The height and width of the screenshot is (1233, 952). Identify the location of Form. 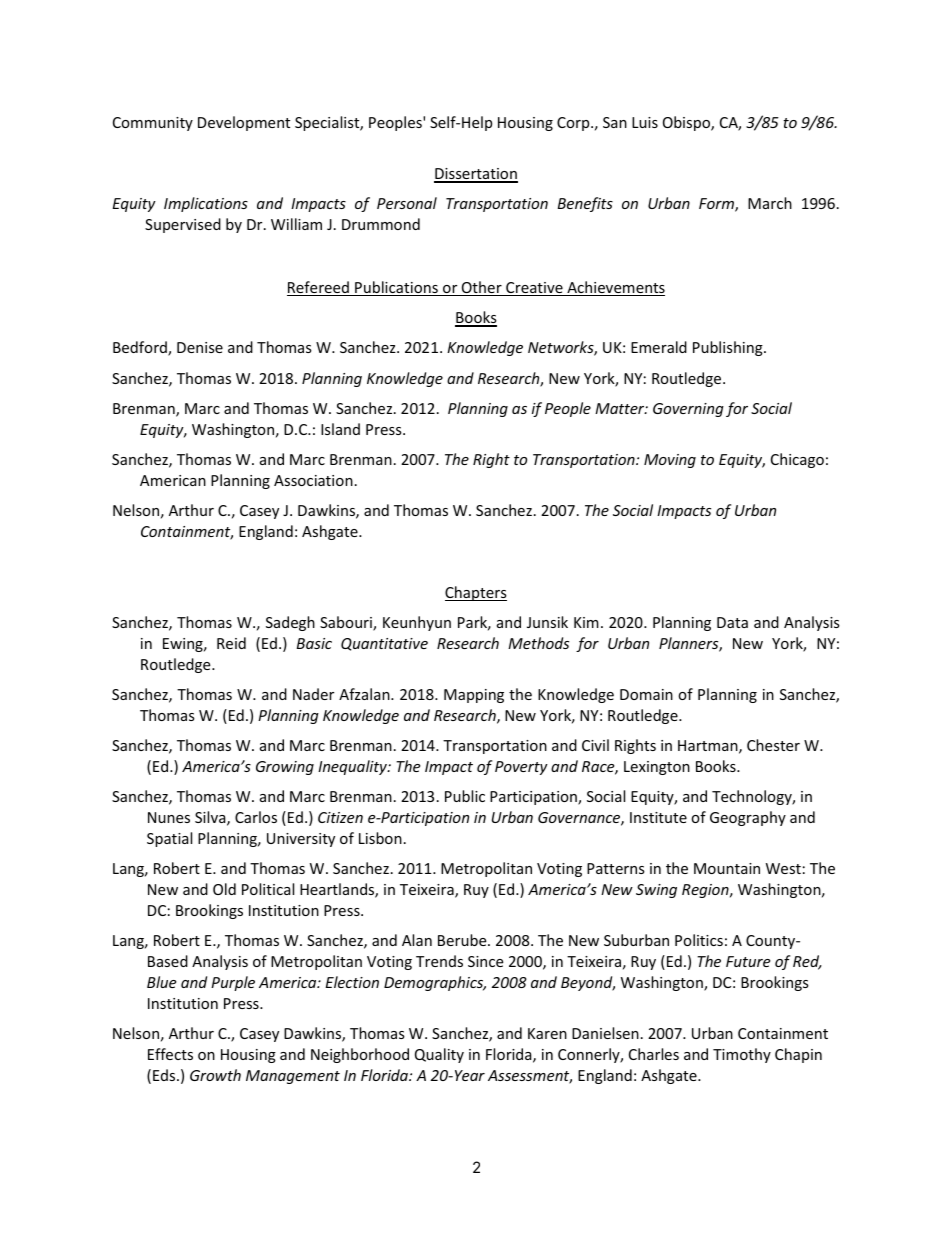
(717, 205).
